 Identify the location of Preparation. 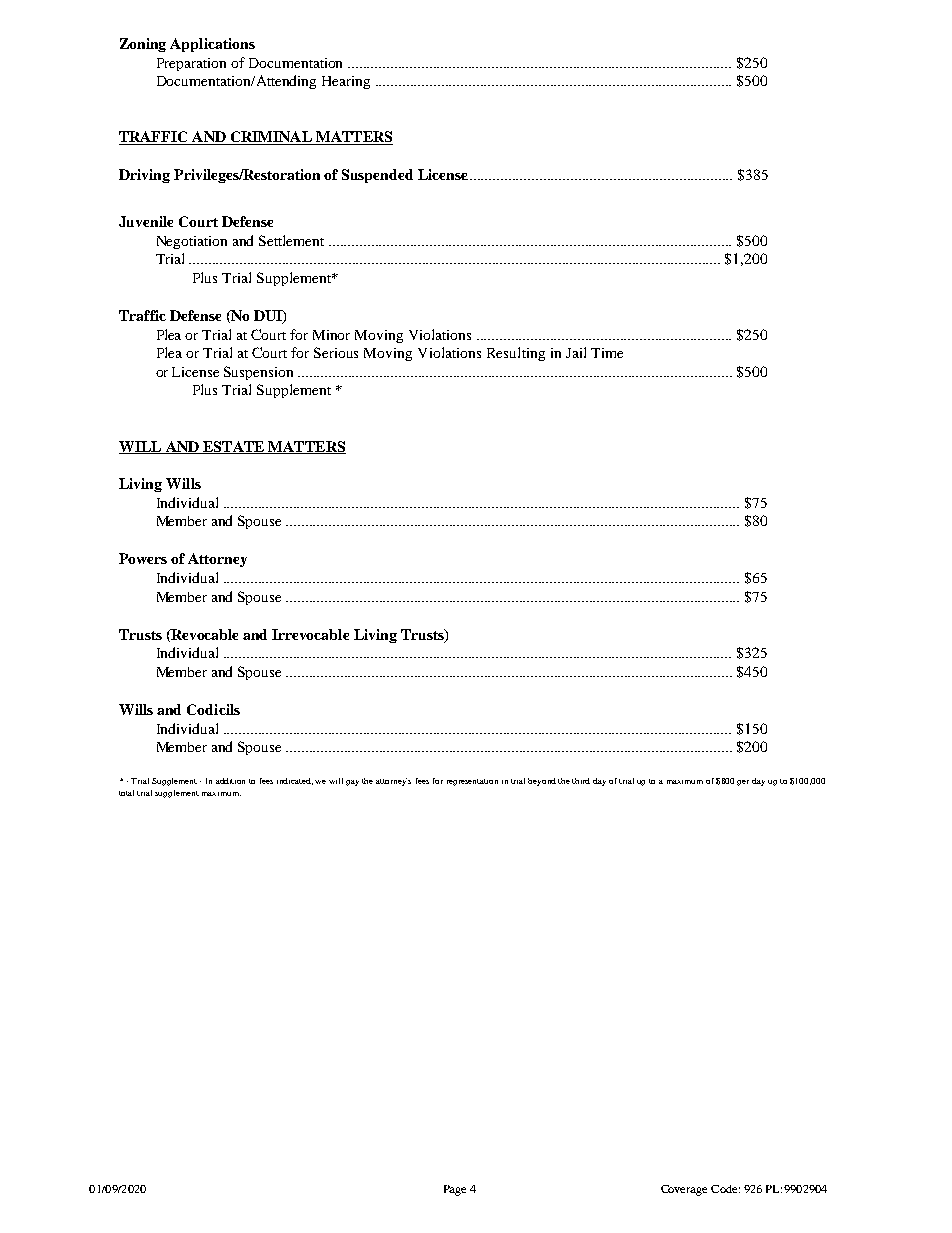
(191, 64).
